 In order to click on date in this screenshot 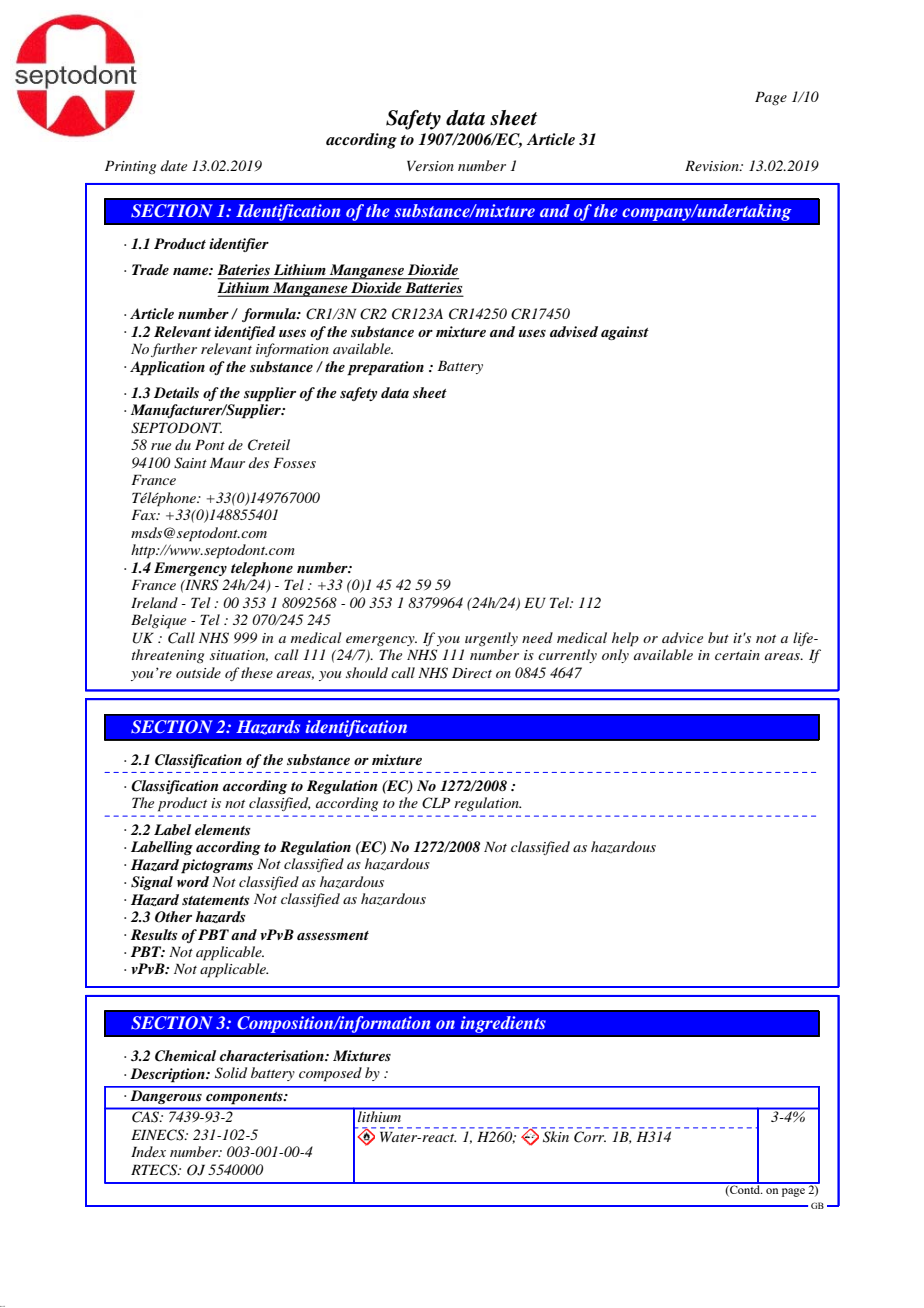, I will do `click(174, 165)`.
